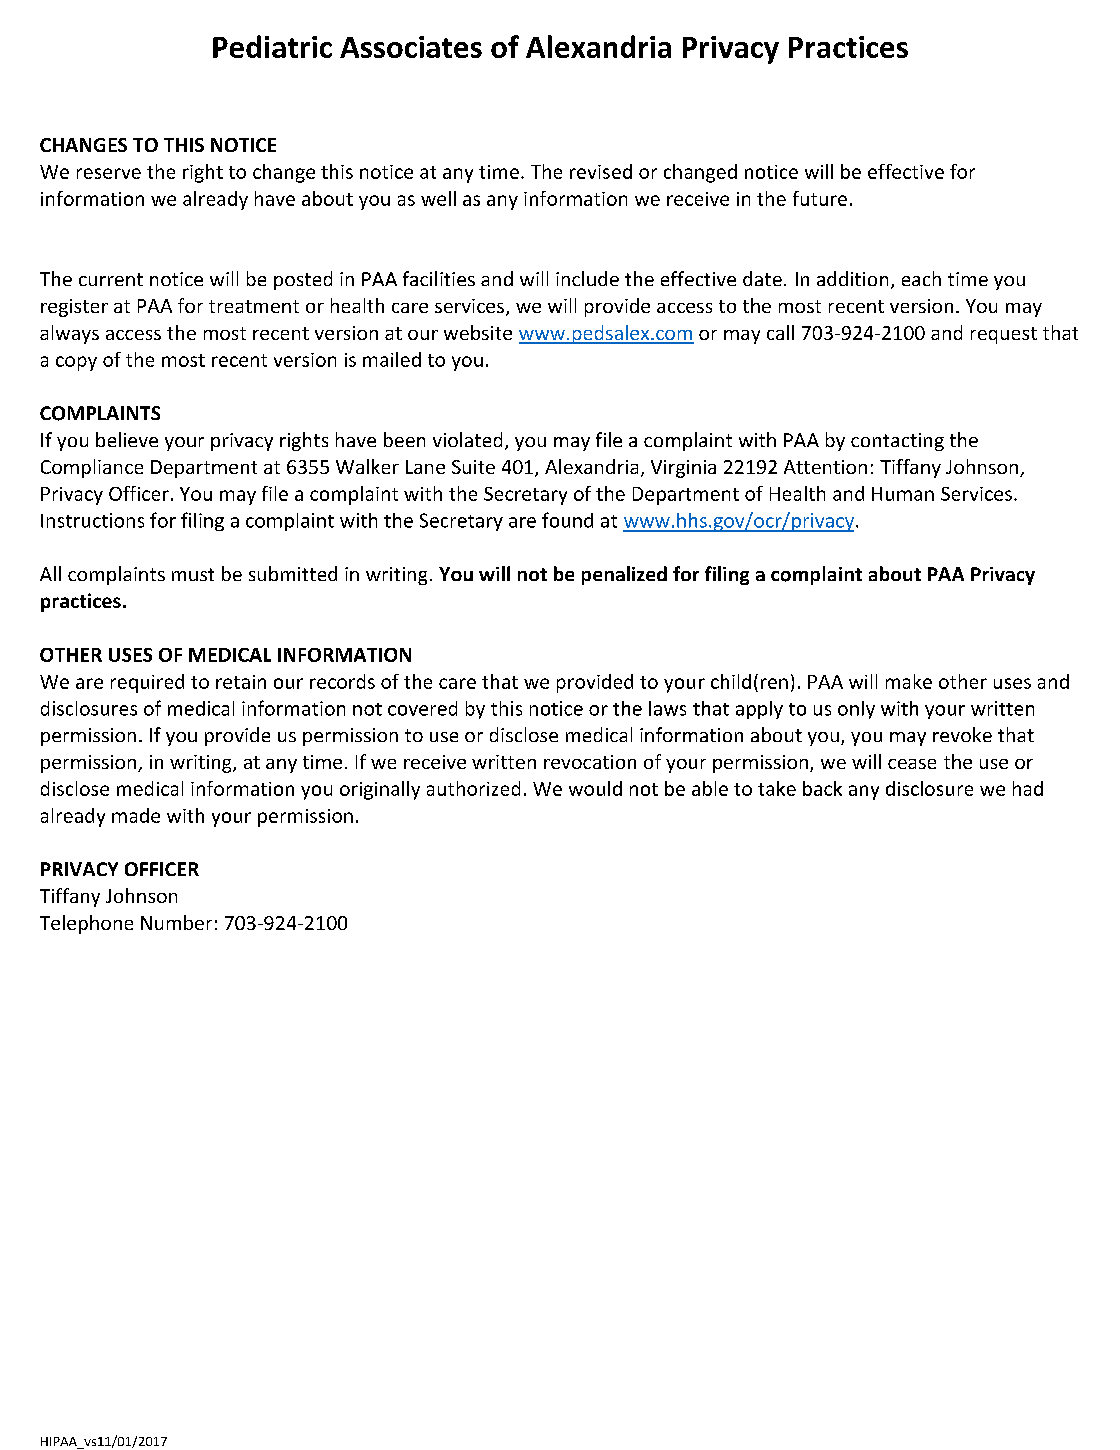 This document has width=1120, height=1450. Describe the element at coordinates (822, 788) in the document. I see `back` at that location.
